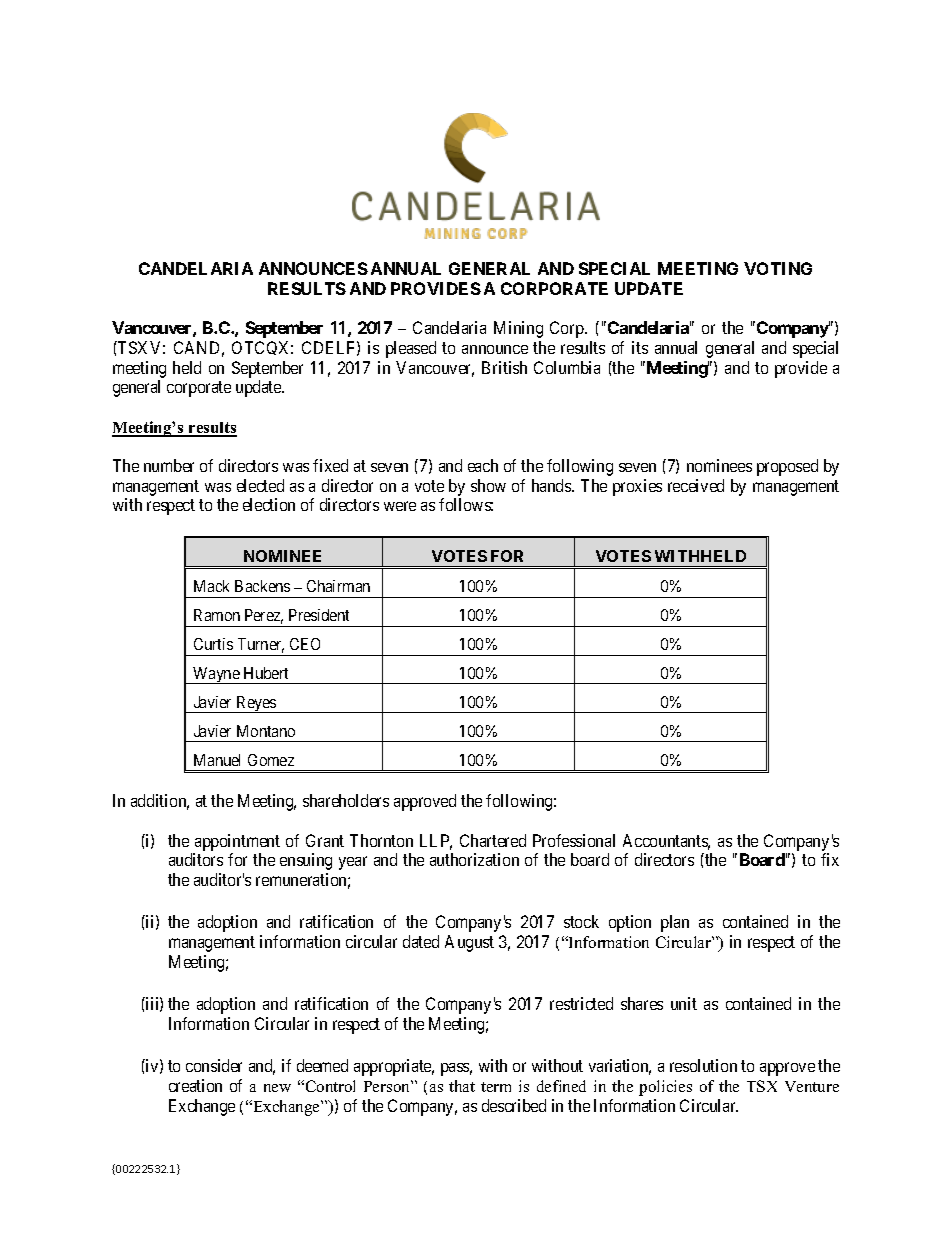  What do you see at coordinates (411, 349) in the page?
I see `pleased` at bounding box center [411, 349].
